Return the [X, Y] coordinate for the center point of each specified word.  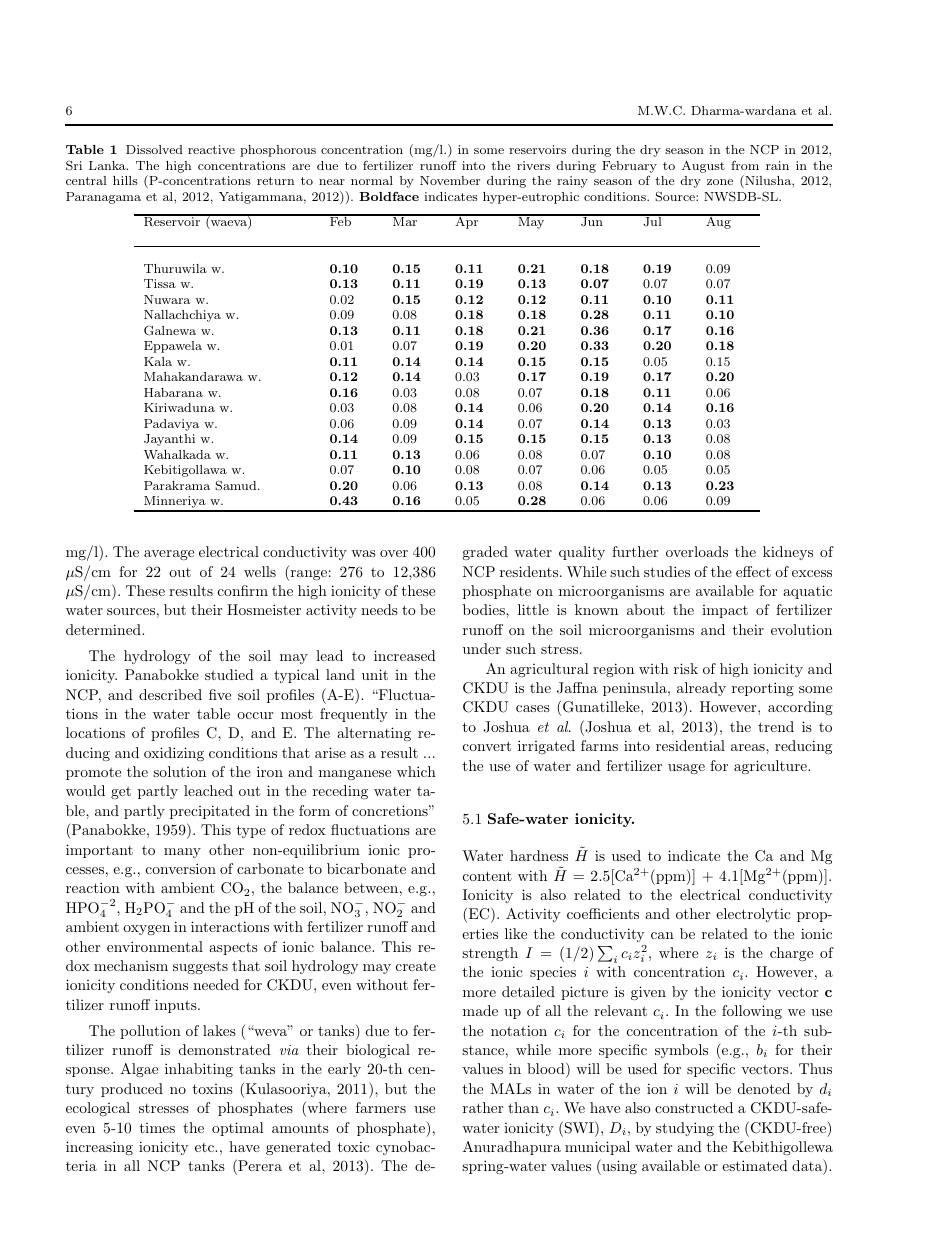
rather [483, 1107]
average [169, 555]
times [157, 1128]
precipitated [210, 812]
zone [720, 182]
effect [753, 571]
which [416, 771]
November [450, 180]
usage [686, 769]
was [363, 553]
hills [125, 180]
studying [685, 1129]
